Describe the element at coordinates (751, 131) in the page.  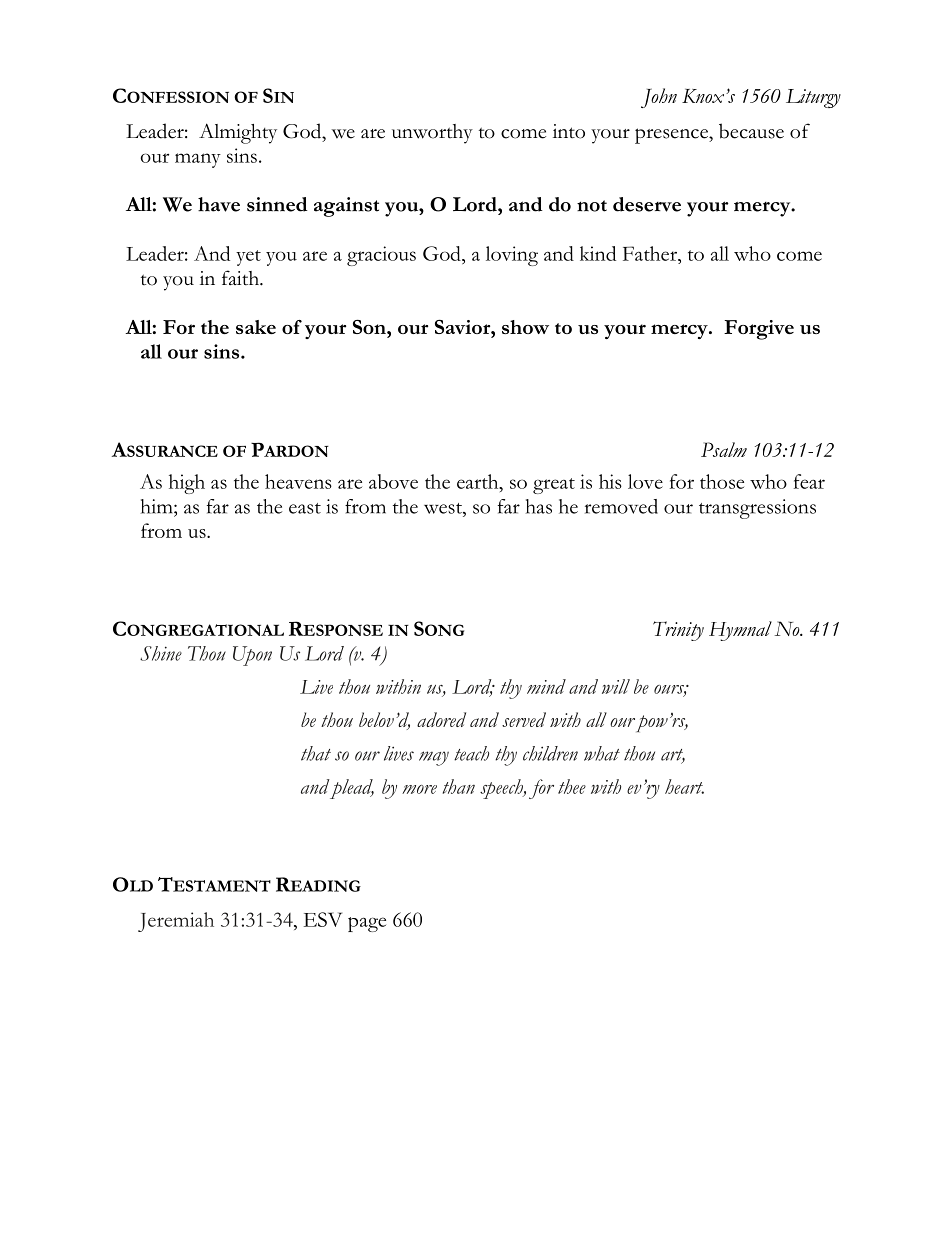
I see `because` at that location.
